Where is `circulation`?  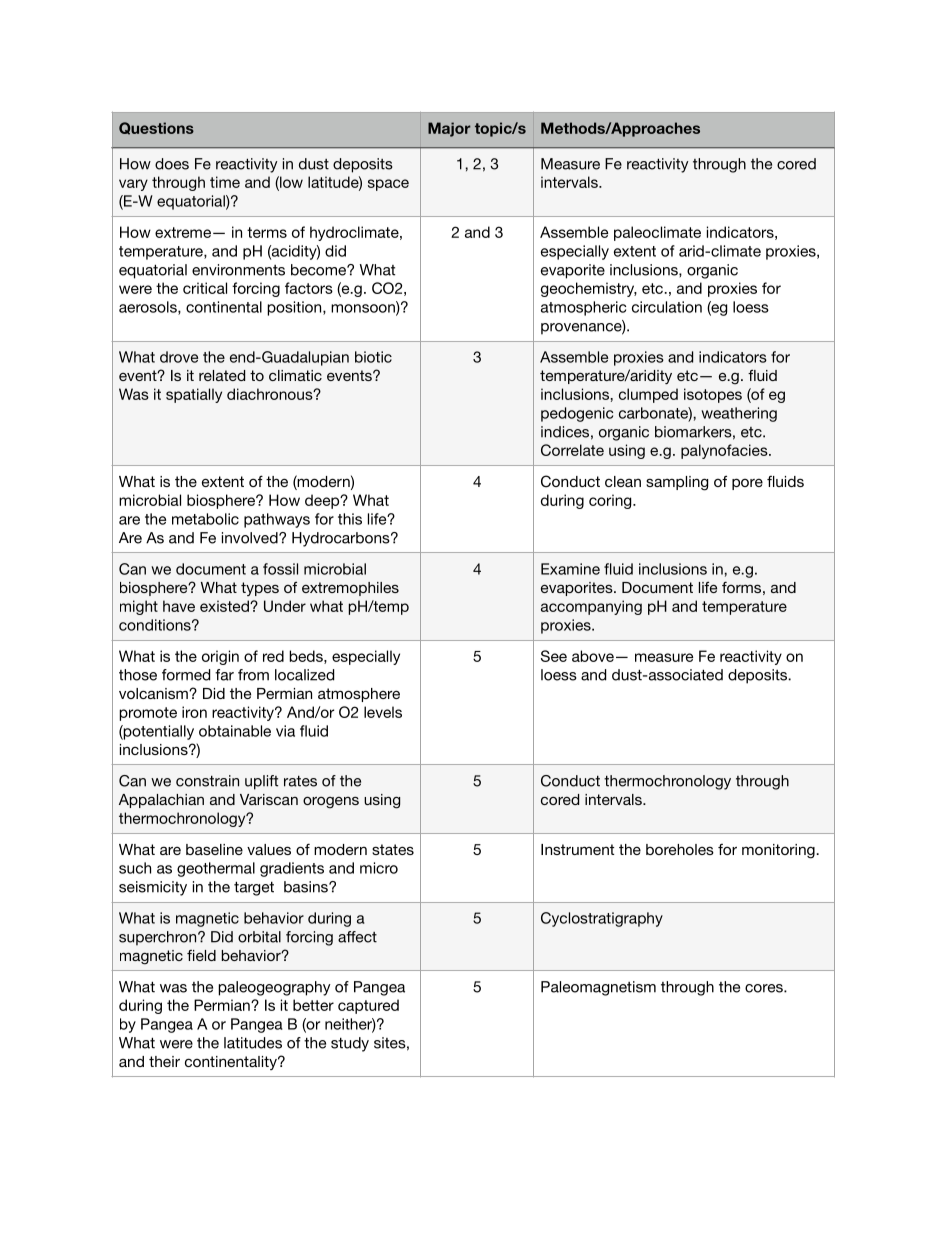 circulation is located at coordinates (667, 307).
